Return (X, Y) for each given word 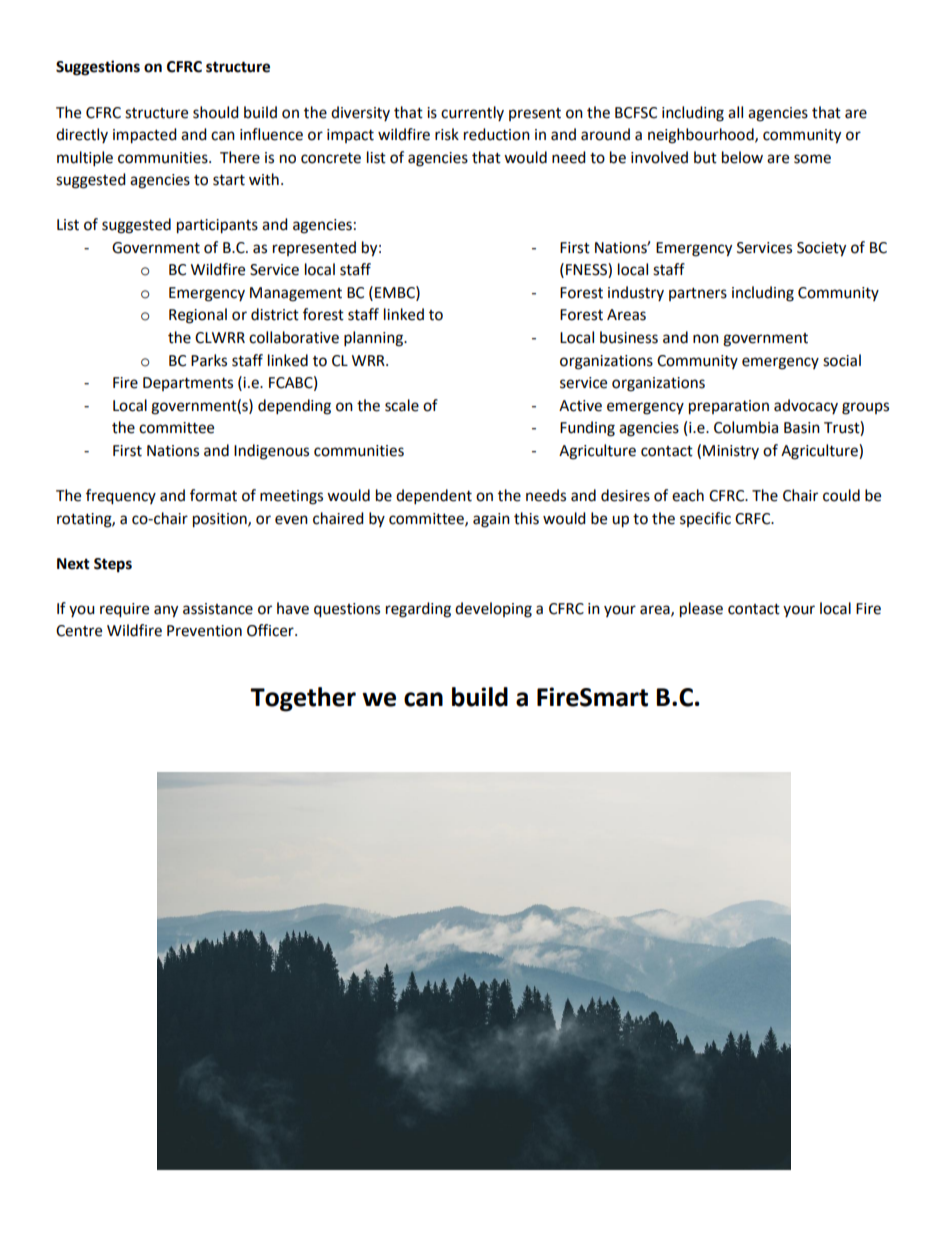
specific (705, 519)
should (216, 112)
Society (821, 249)
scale (402, 405)
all (735, 112)
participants (217, 226)
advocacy (806, 406)
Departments (188, 384)
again (491, 520)
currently (472, 113)
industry (636, 293)
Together (303, 699)
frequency (121, 497)
